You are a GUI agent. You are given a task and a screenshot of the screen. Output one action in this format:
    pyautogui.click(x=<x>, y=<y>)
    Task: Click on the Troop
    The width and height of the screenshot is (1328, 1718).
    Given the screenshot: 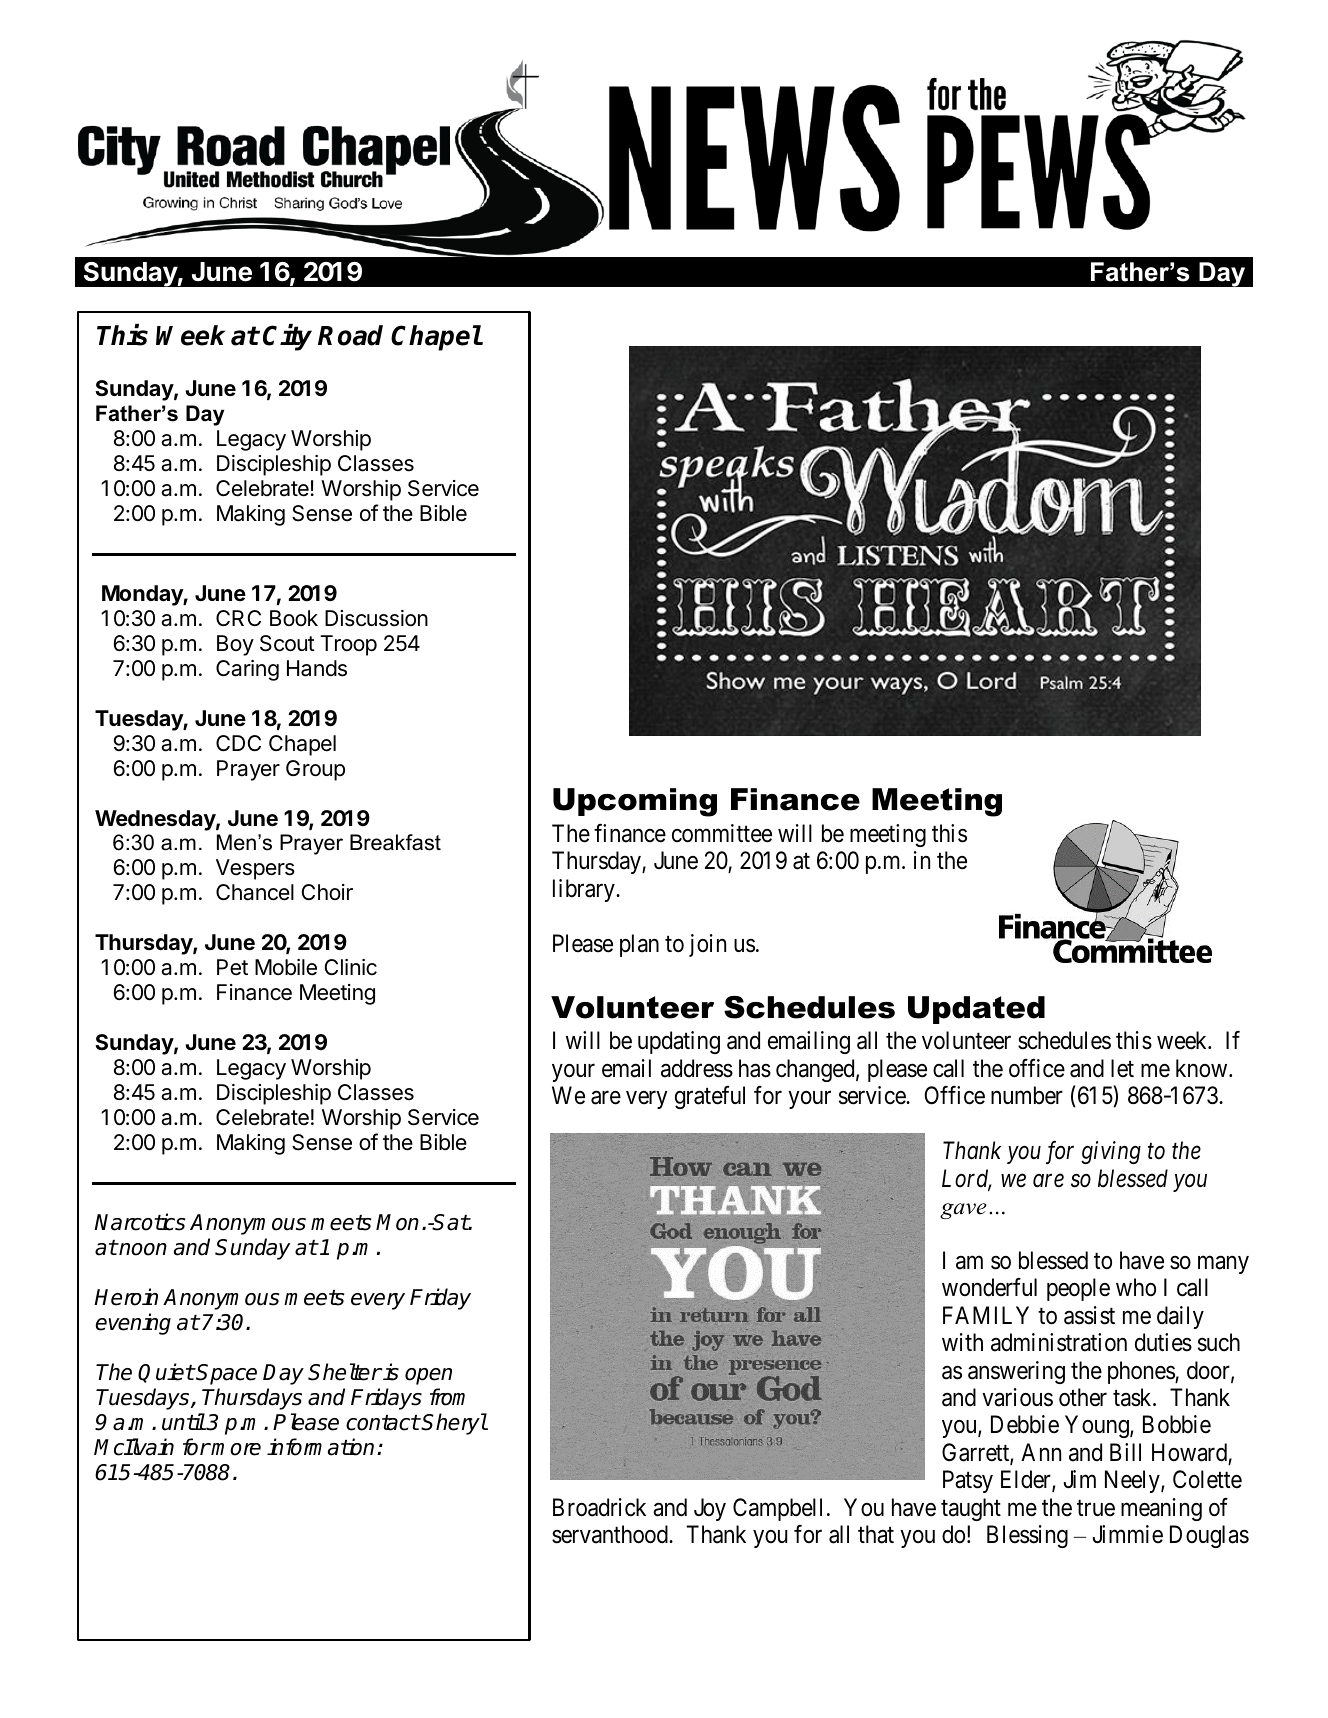 What is the action you would take?
    pyautogui.click(x=348, y=645)
